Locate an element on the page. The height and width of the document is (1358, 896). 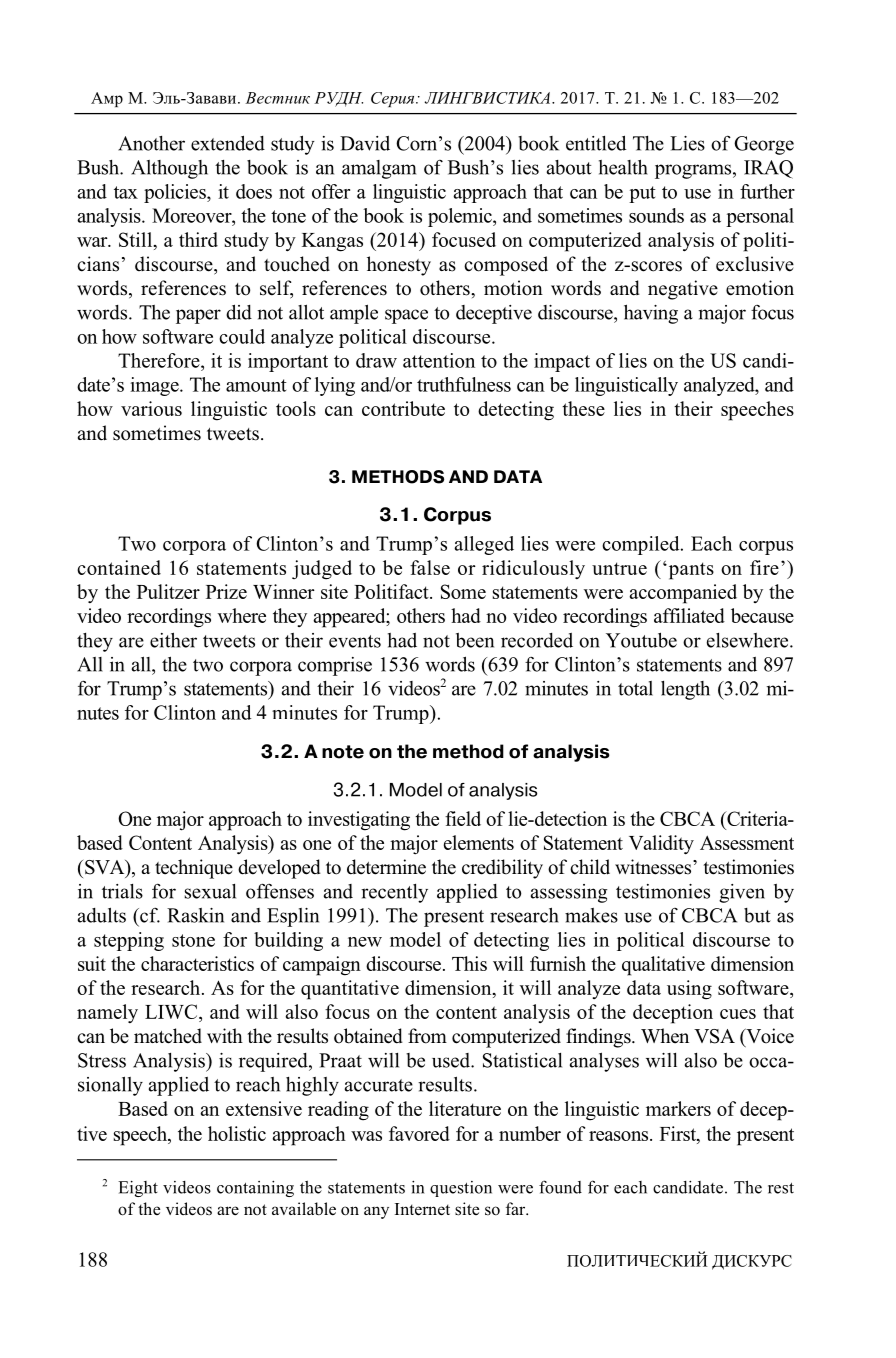
amalgam is located at coordinates (379, 169).
